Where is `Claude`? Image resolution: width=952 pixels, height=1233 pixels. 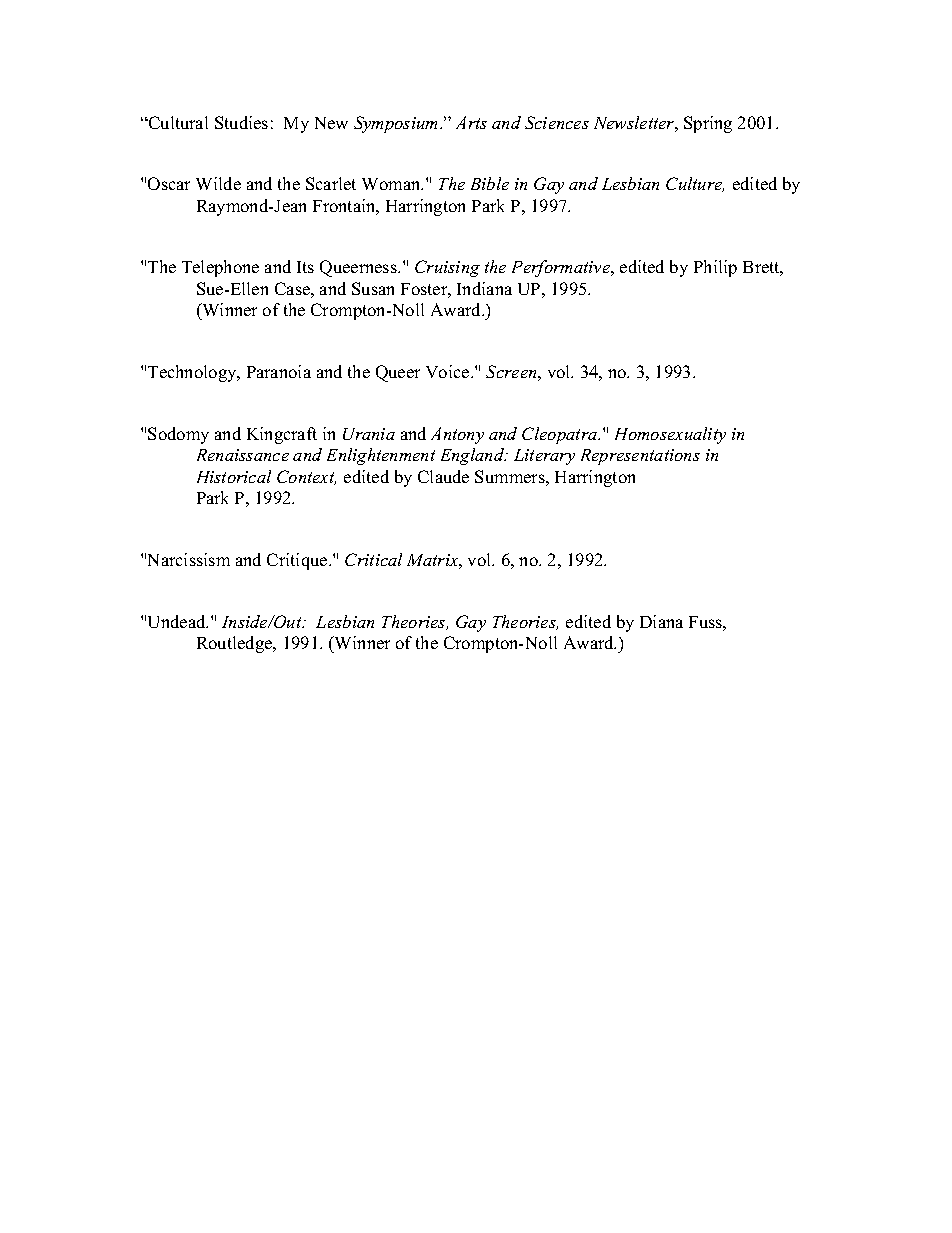 Claude is located at coordinates (443, 476).
